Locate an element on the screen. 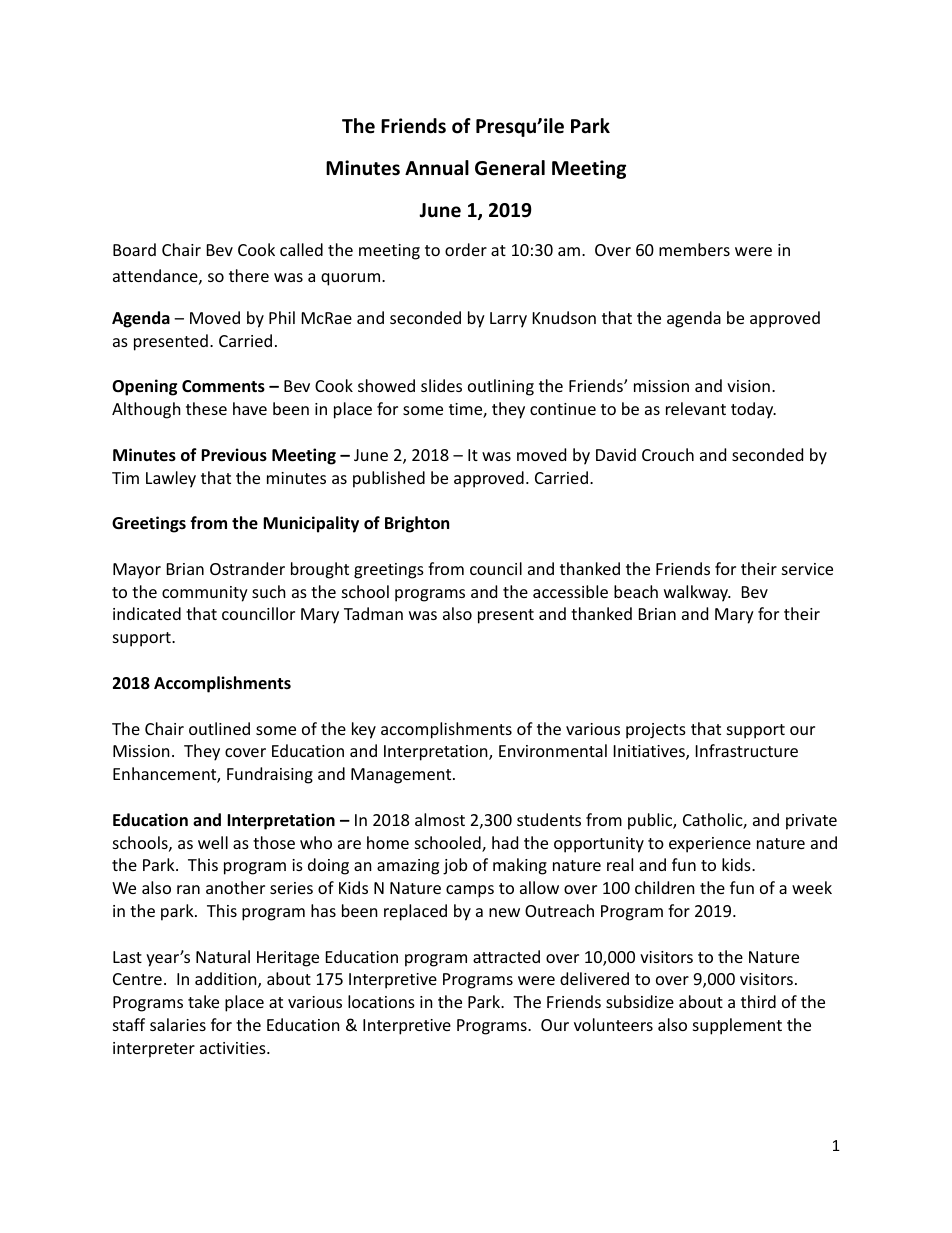  Comments is located at coordinates (223, 386).
